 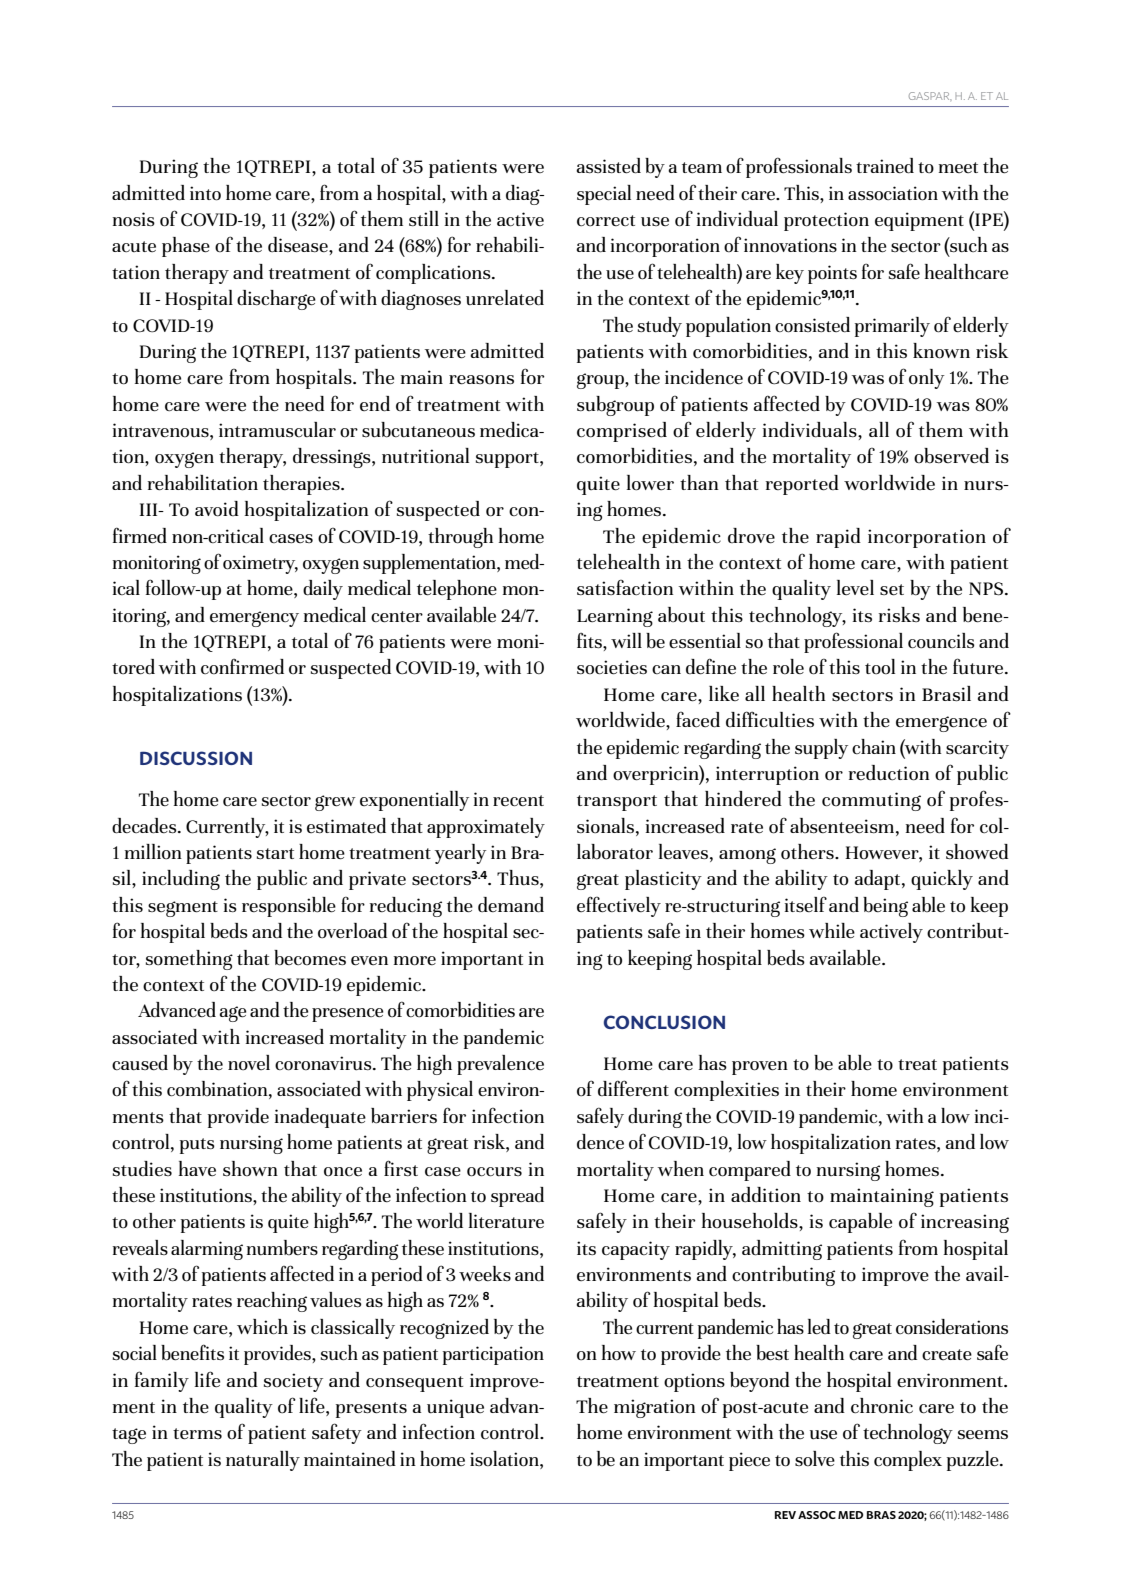 I want to click on becomes, so click(x=310, y=958).
